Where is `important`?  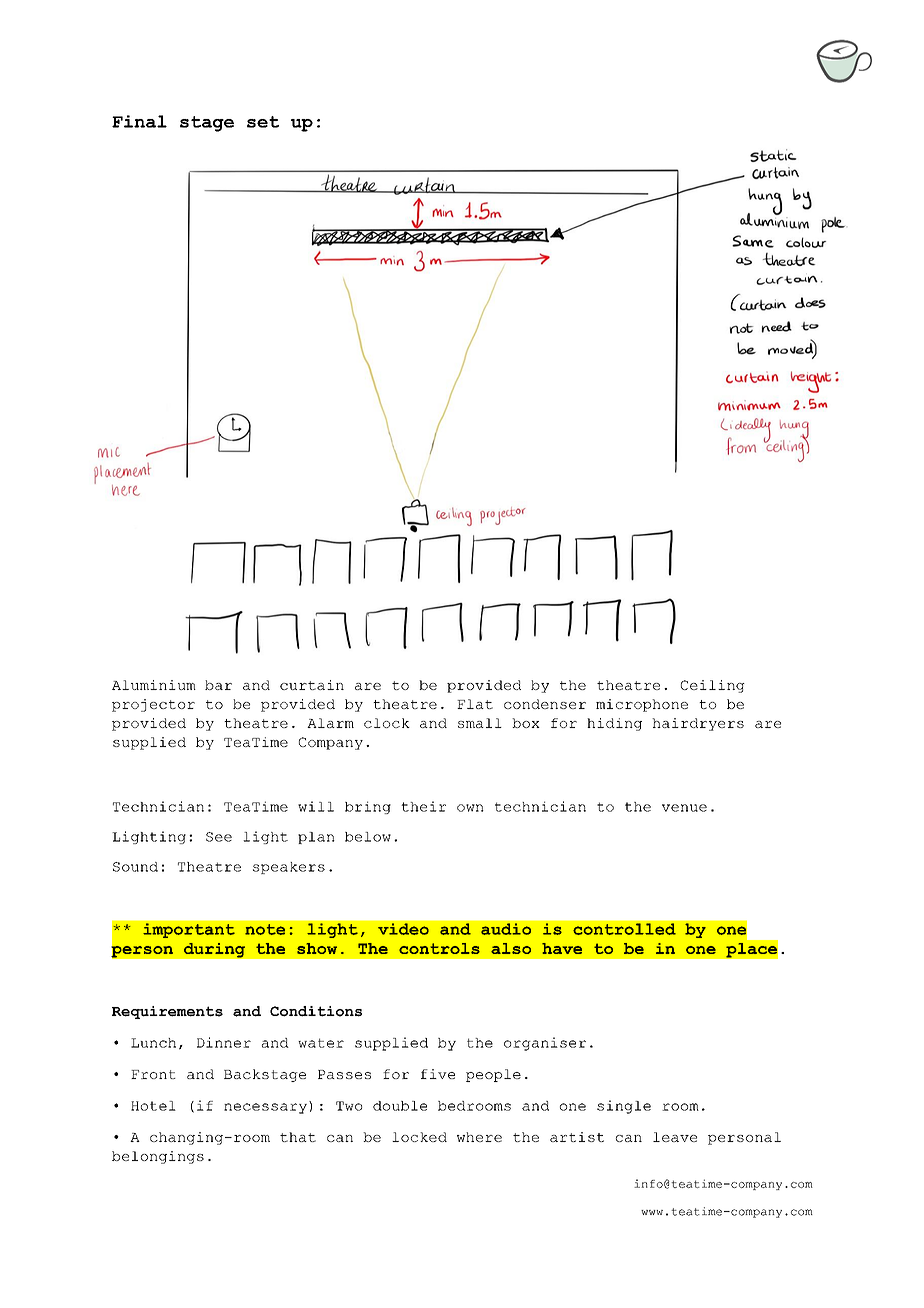 important is located at coordinates (189, 930).
